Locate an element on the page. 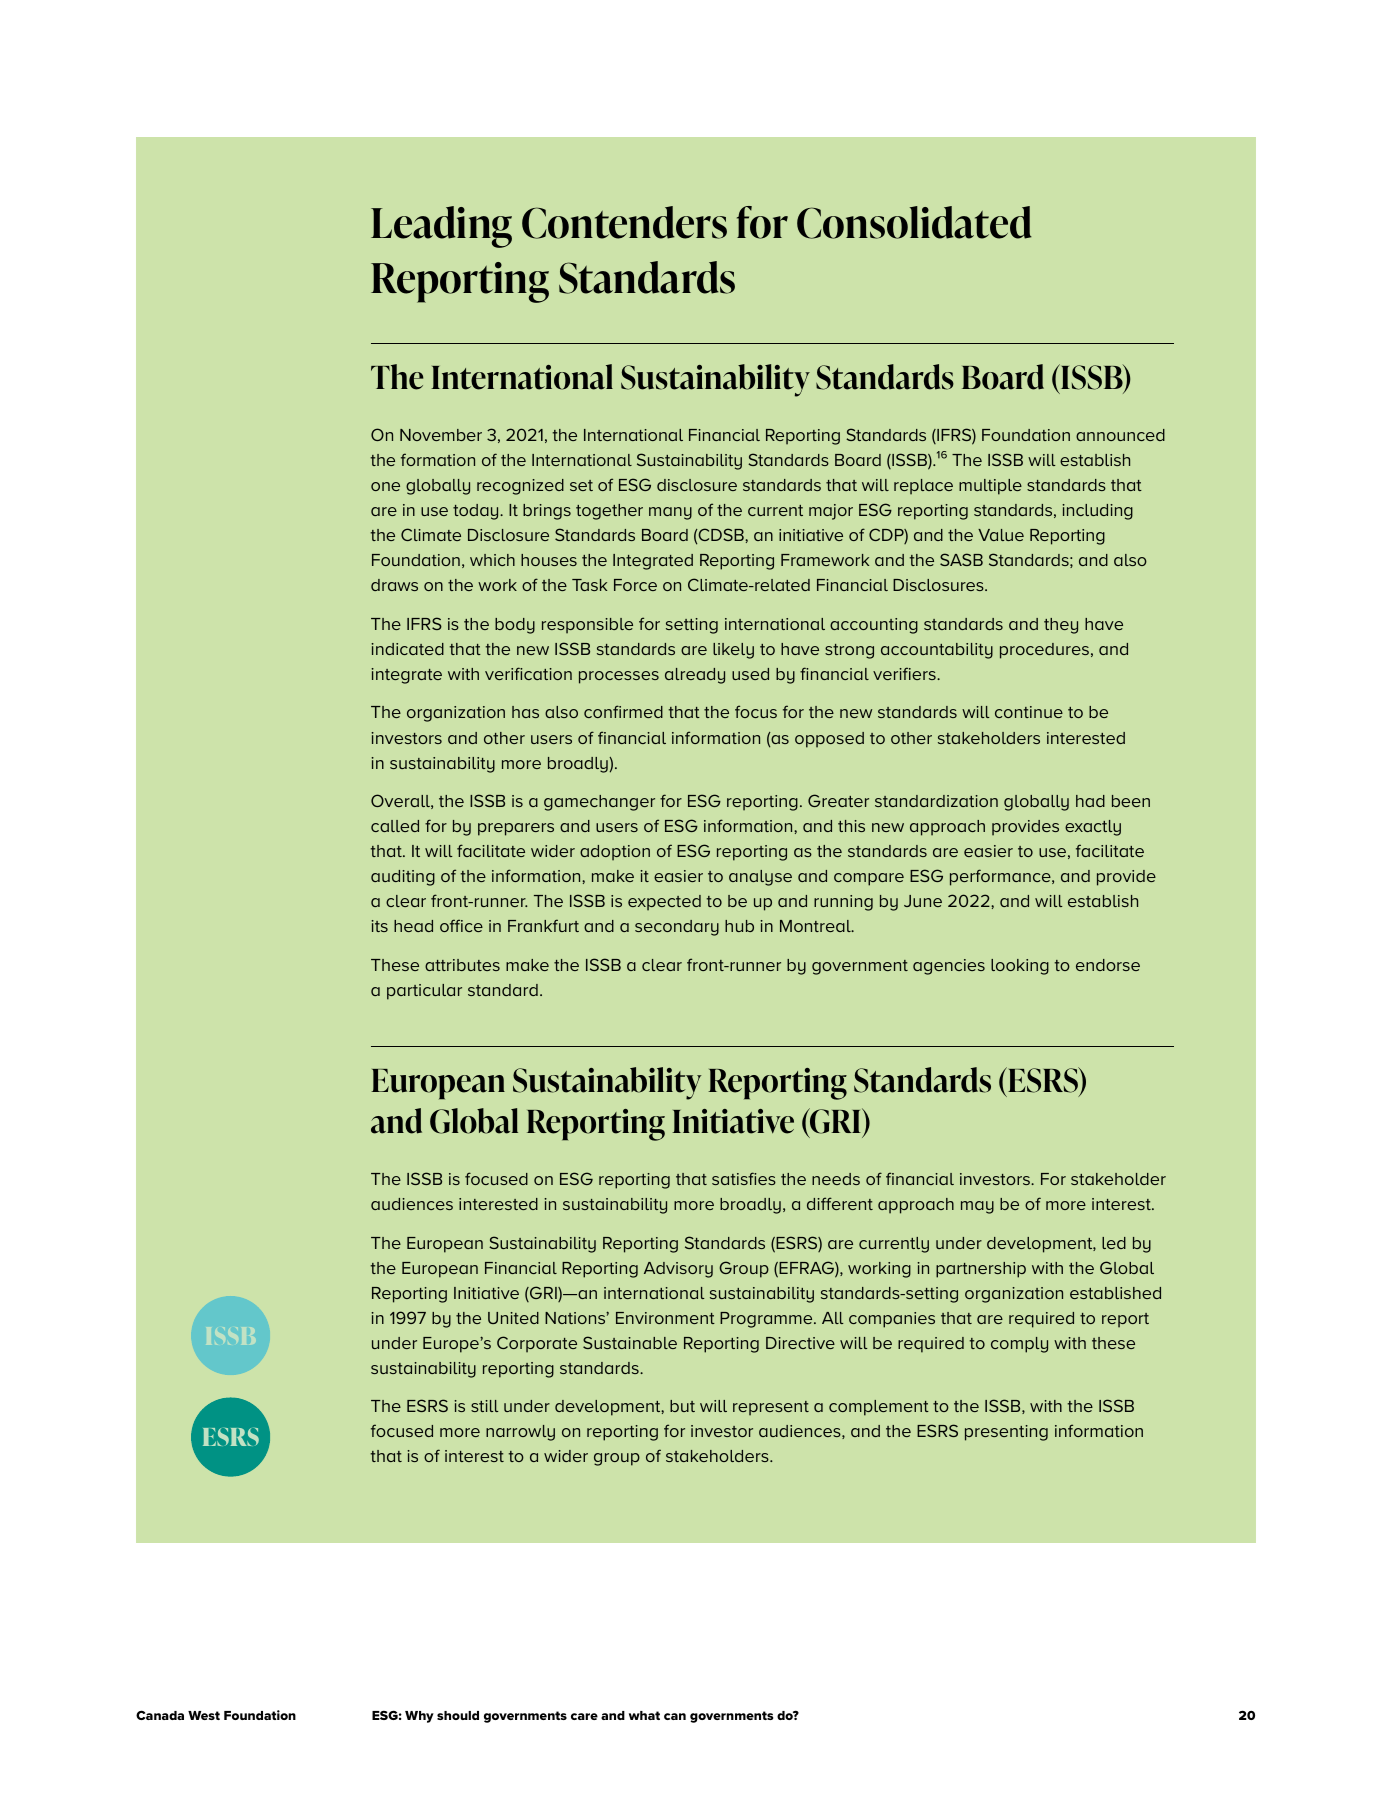  Environment is located at coordinates (665, 1318).
